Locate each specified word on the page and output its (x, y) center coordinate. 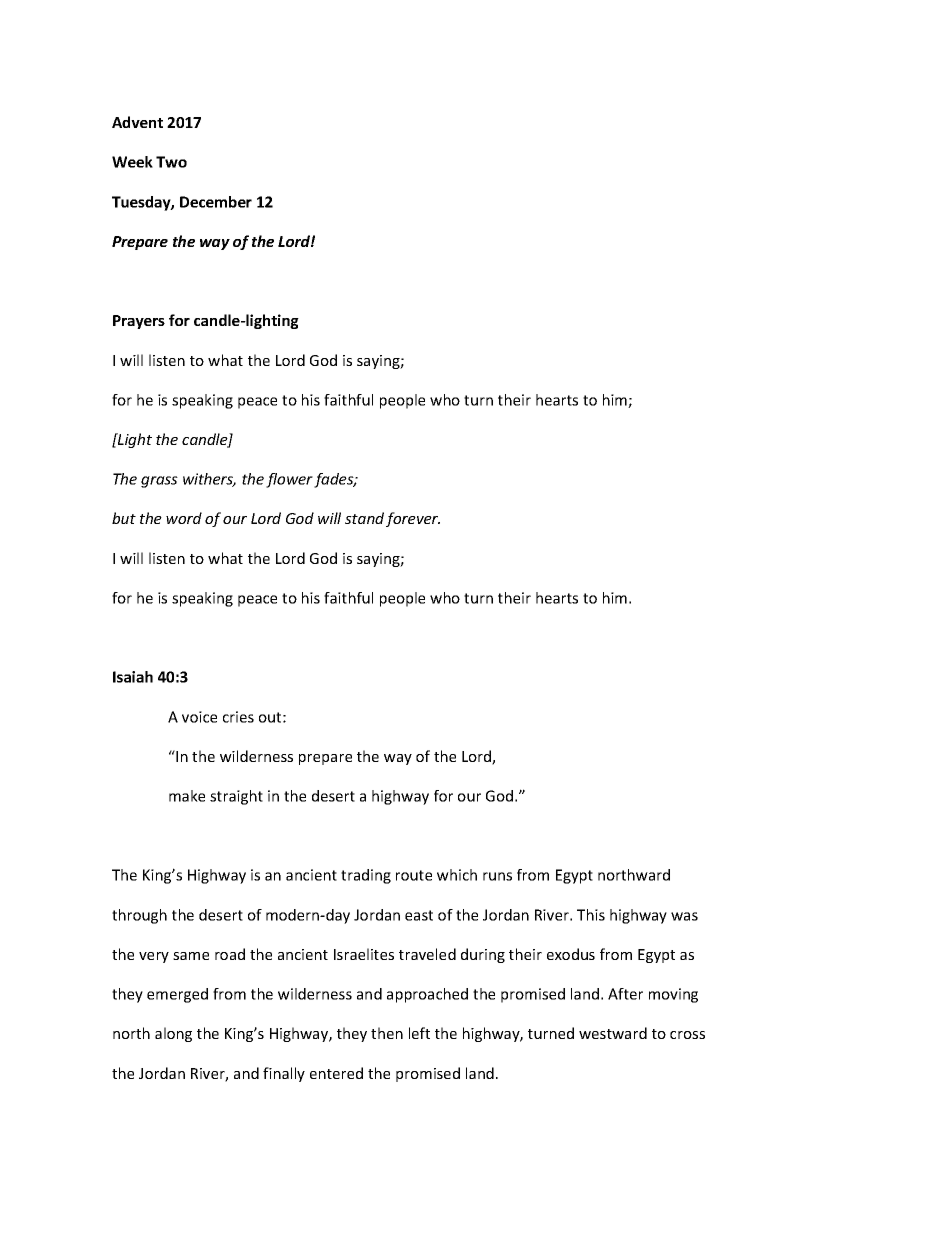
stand (364, 518)
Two (171, 162)
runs (497, 876)
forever (413, 519)
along (173, 1034)
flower (289, 480)
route (414, 875)
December (216, 202)
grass (159, 482)
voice (199, 717)
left (419, 1033)
